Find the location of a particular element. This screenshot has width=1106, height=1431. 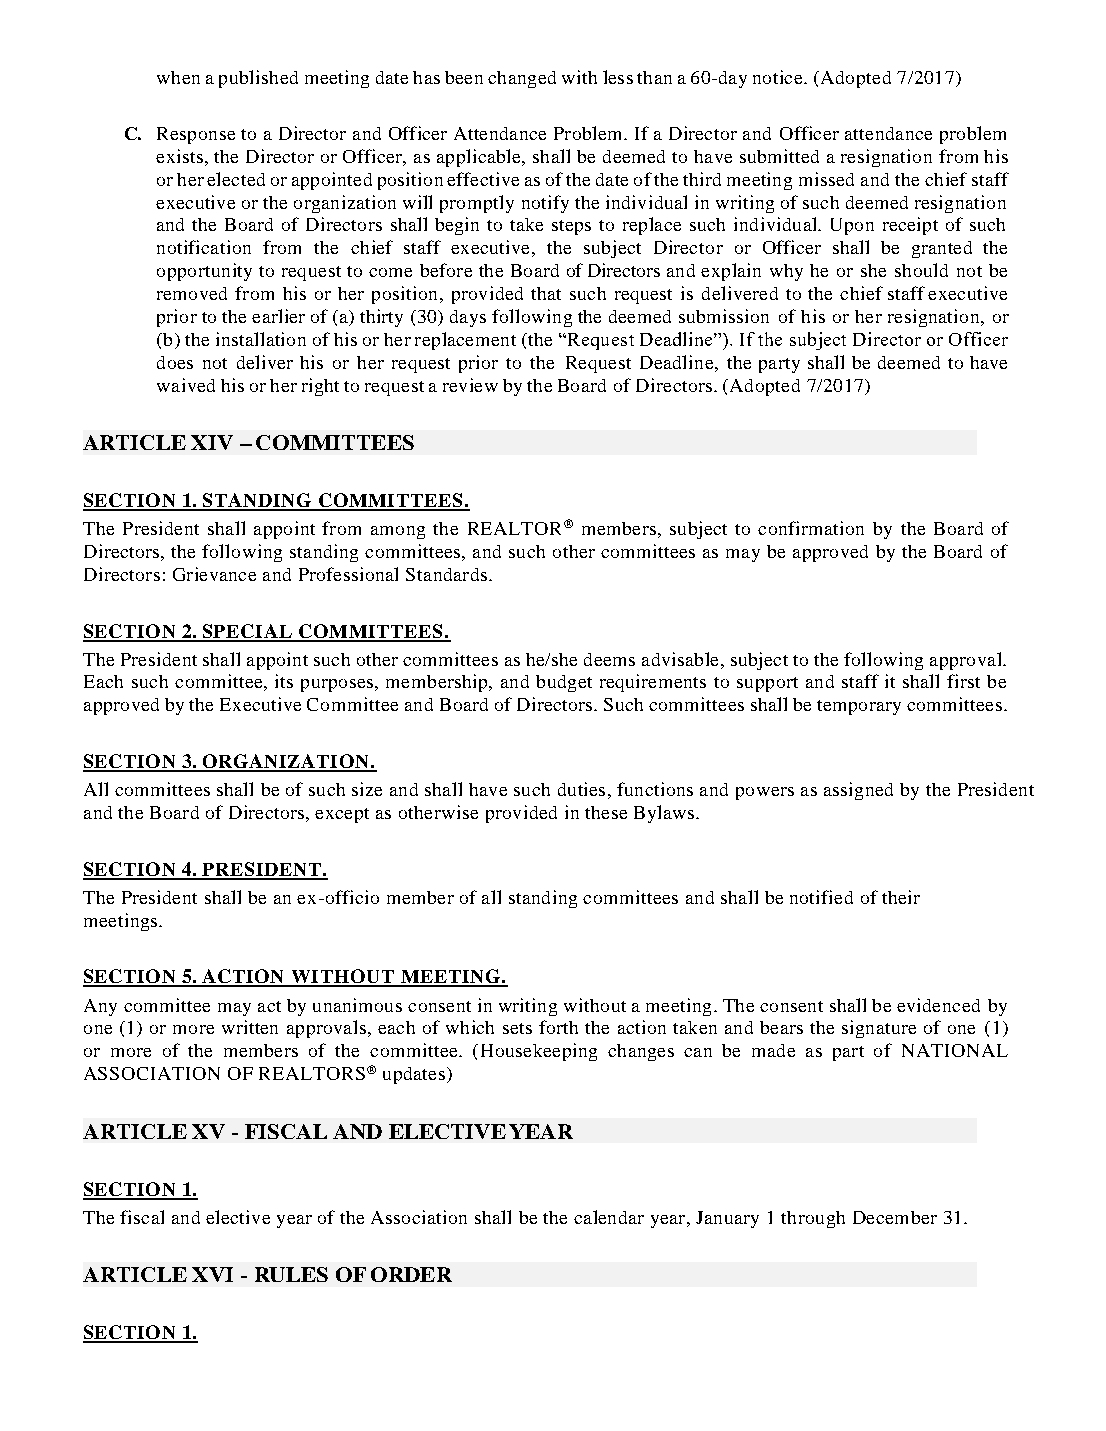

changed is located at coordinates (522, 79).
